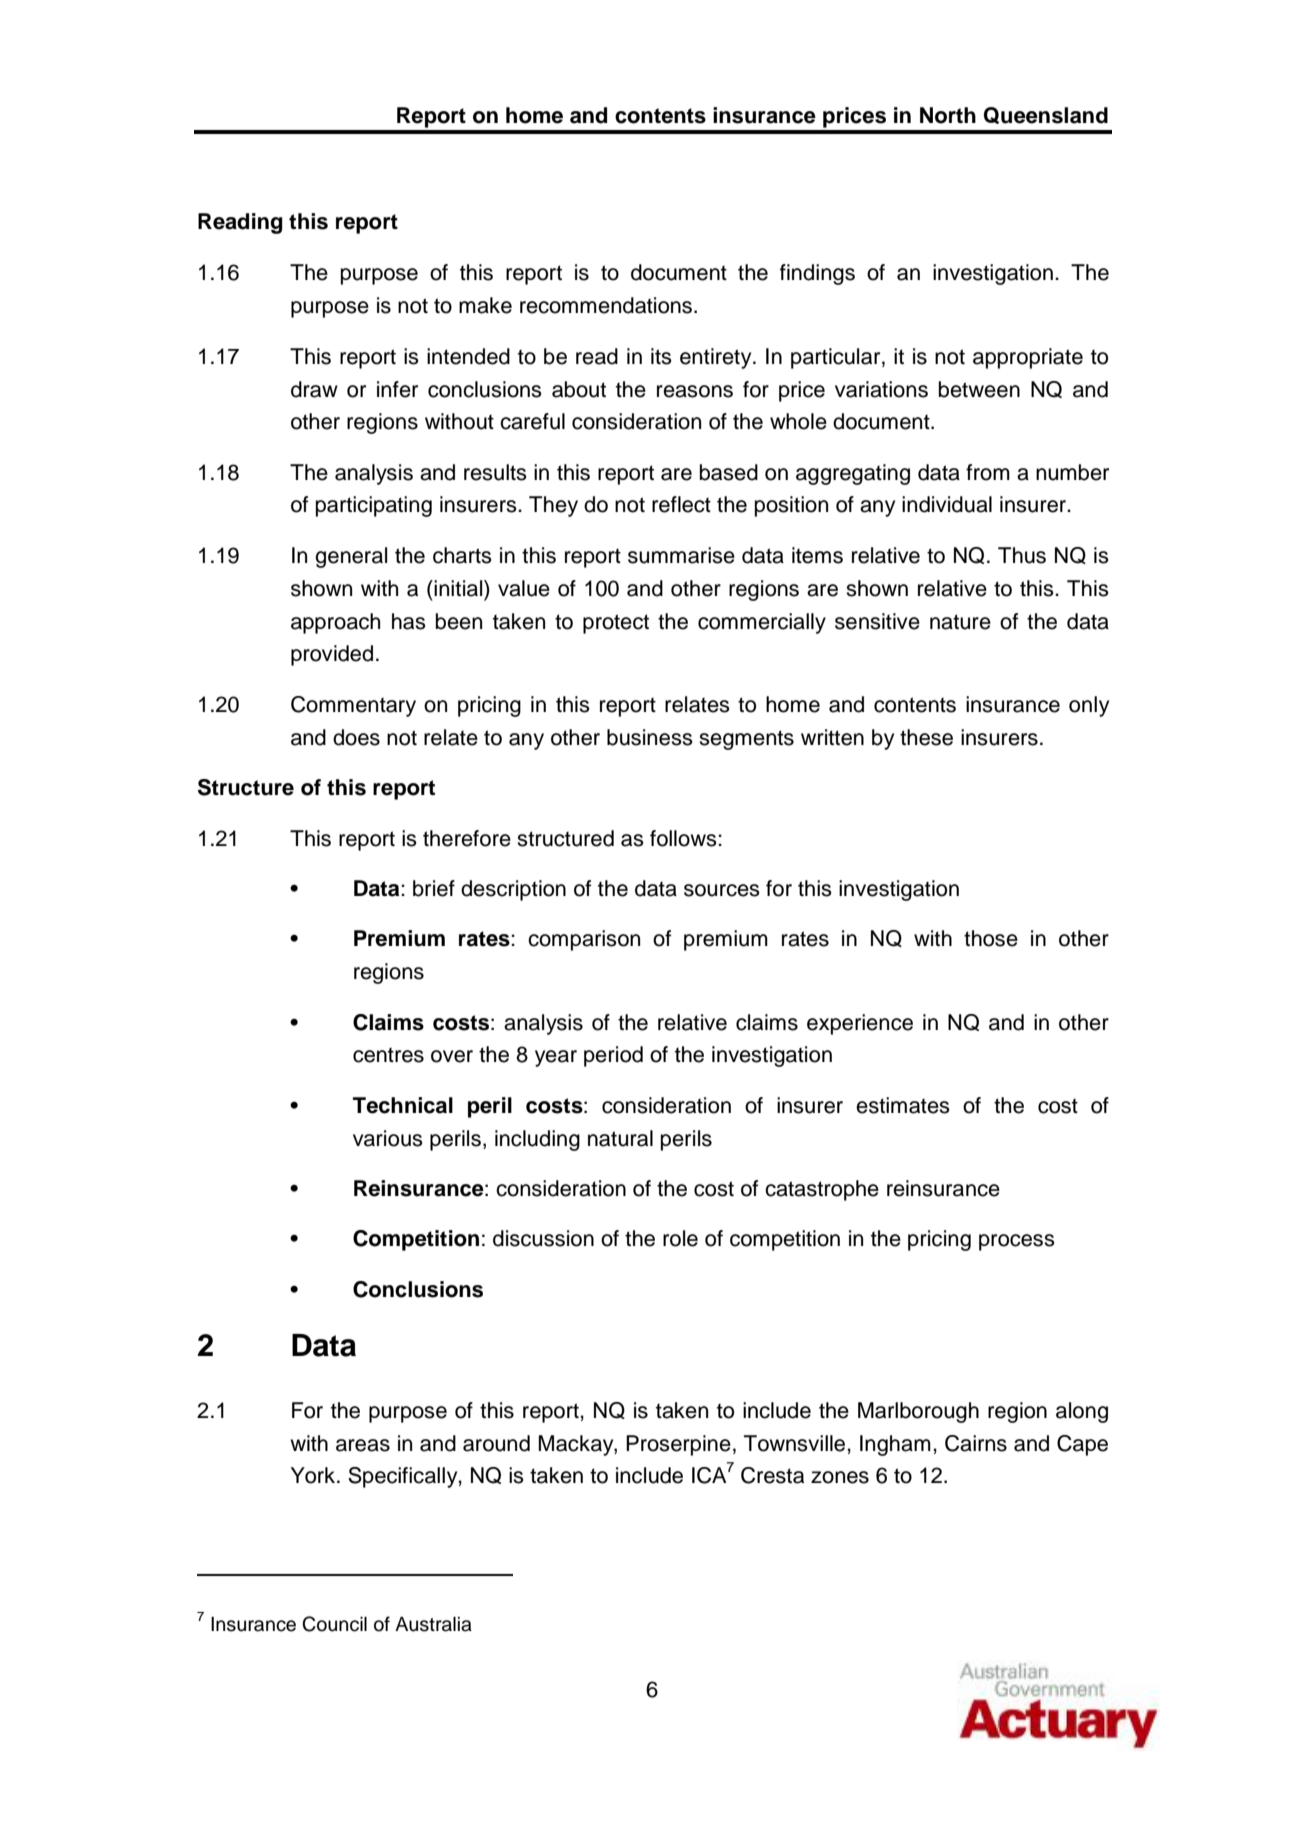  What do you see at coordinates (817, 274) in the screenshot?
I see `findings` at bounding box center [817, 274].
